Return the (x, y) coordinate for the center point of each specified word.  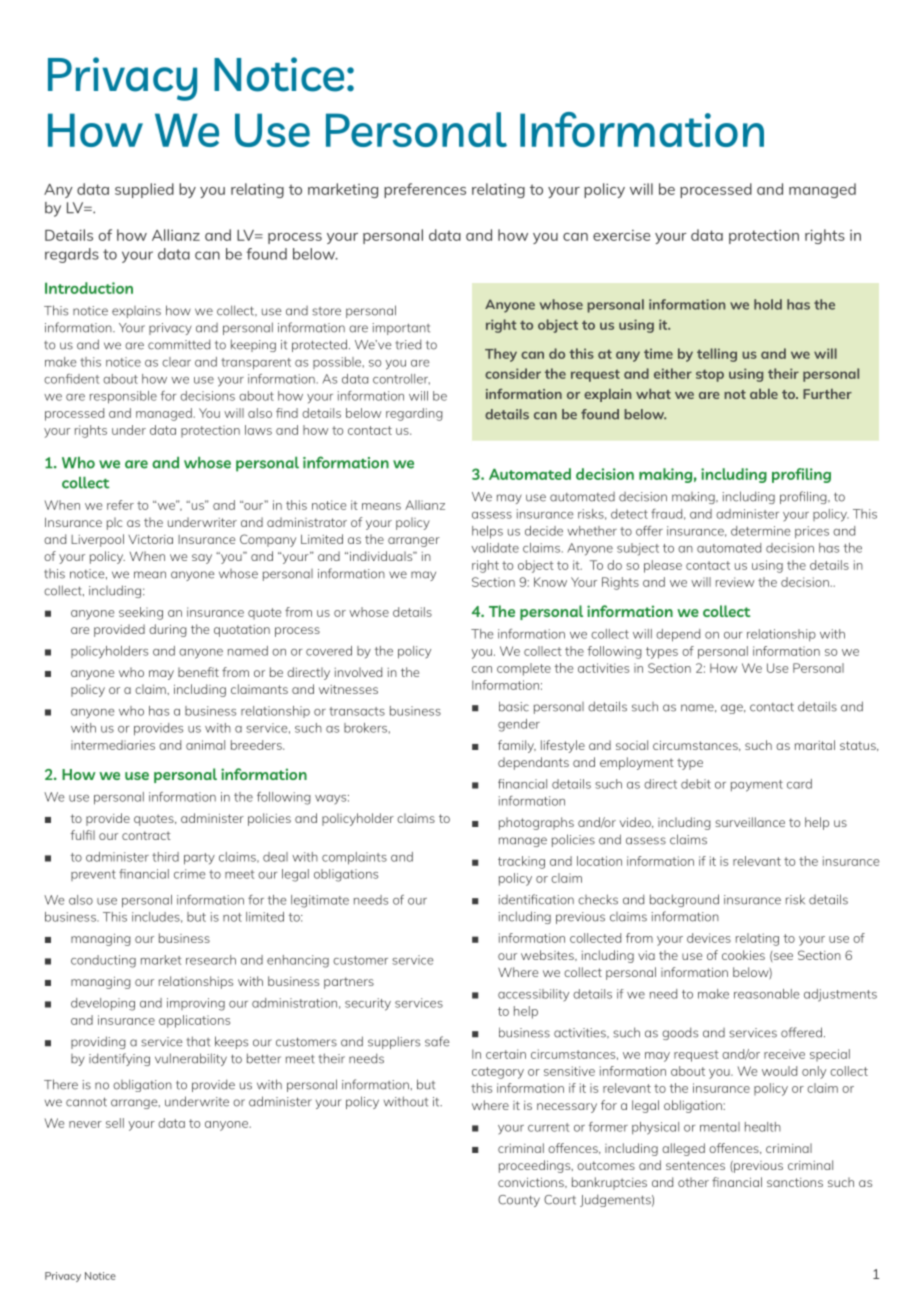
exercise (621, 235)
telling (717, 355)
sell (115, 1123)
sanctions (795, 1182)
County (519, 1201)
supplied (144, 190)
